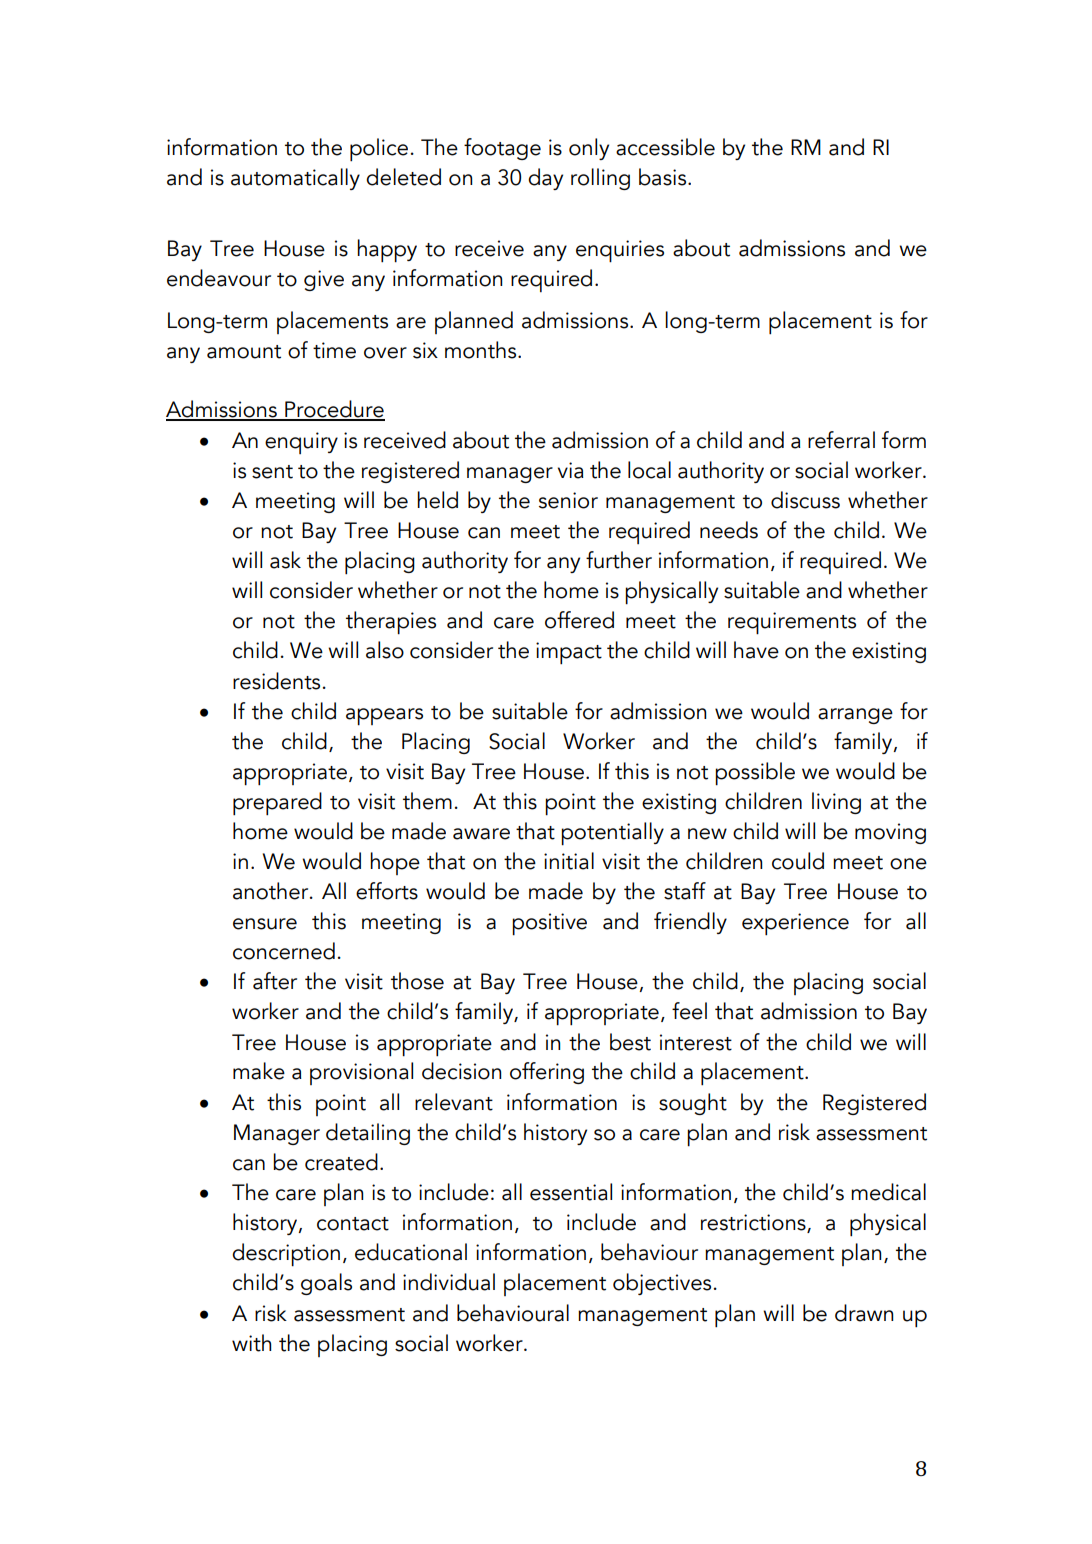 The width and height of the image is (1092, 1544). I want to click on referral, so click(841, 440).
